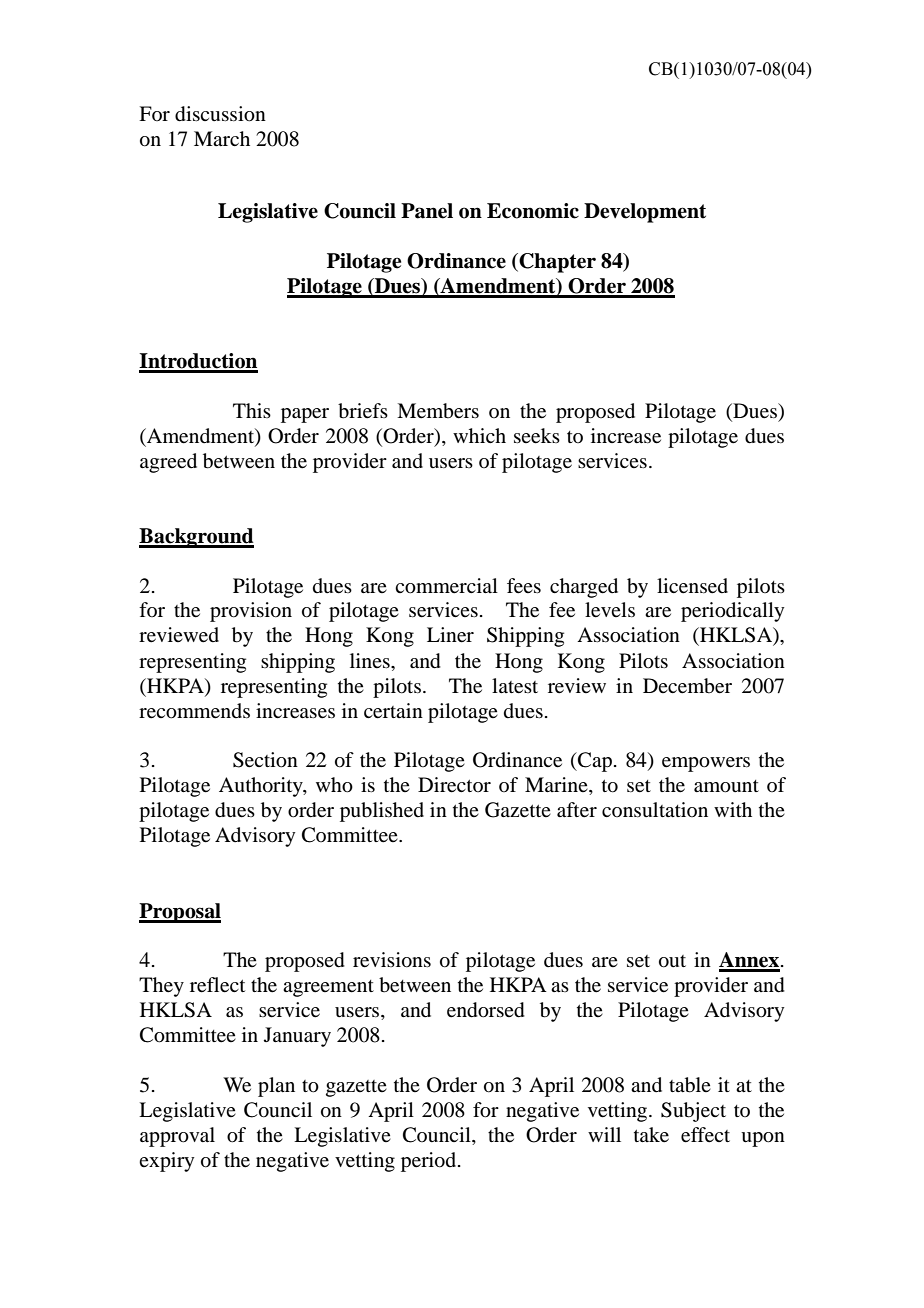 The height and width of the document is (1308, 924). What do you see at coordinates (486, 1010) in the document?
I see `endorsed` at bounding box center [486, 1010].
